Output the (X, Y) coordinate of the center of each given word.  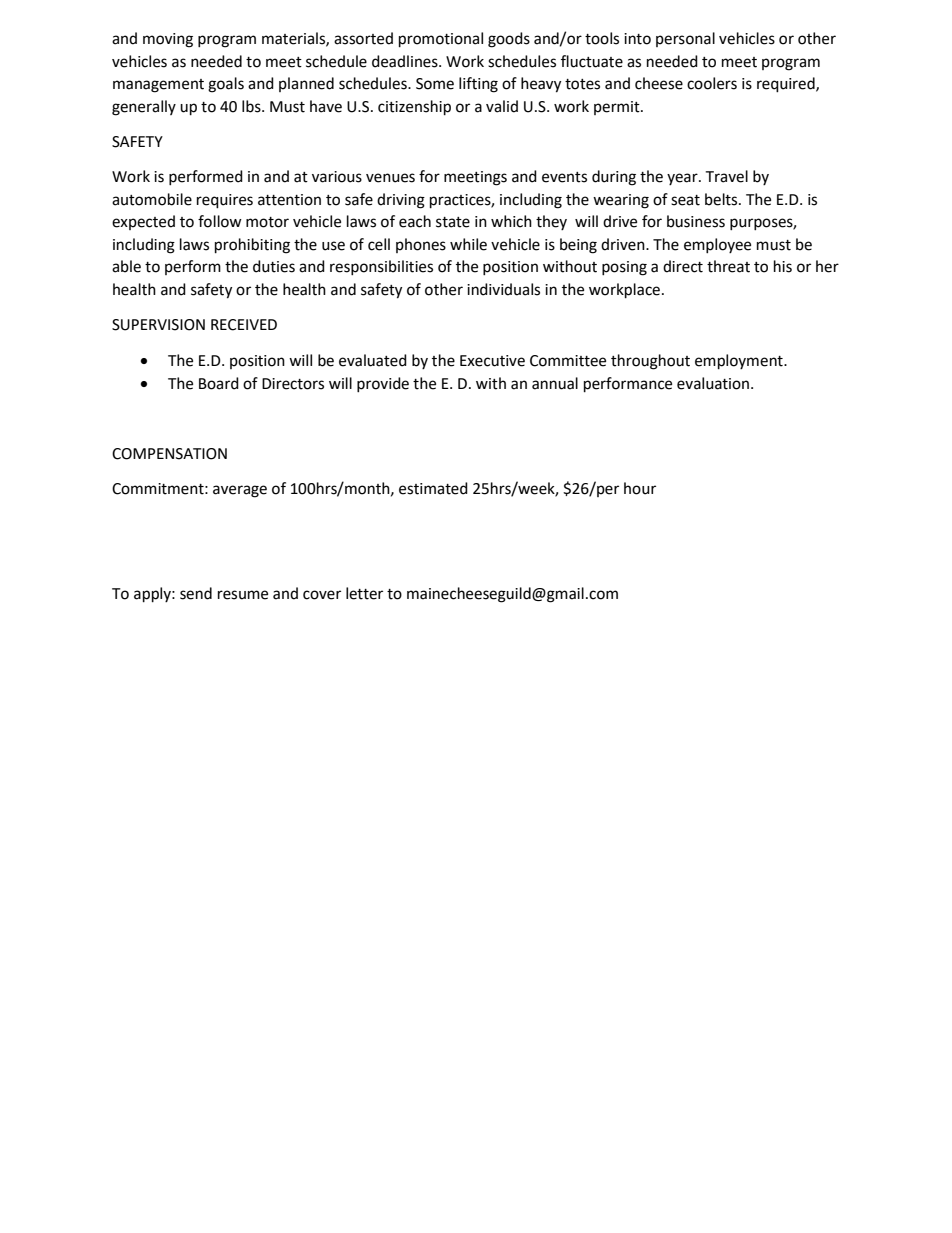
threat (728, 266)
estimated (433, 488)
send (196, 593)
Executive (492, 361)
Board (219, 383)
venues (390, 178)
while (468, 244)
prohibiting (252, 246)
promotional (441, 40)
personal (685, 39)
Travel (726, 176)
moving (168, 40)
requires (225, 201)
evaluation (713, 383)
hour (640, 488)
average (240, 491)
